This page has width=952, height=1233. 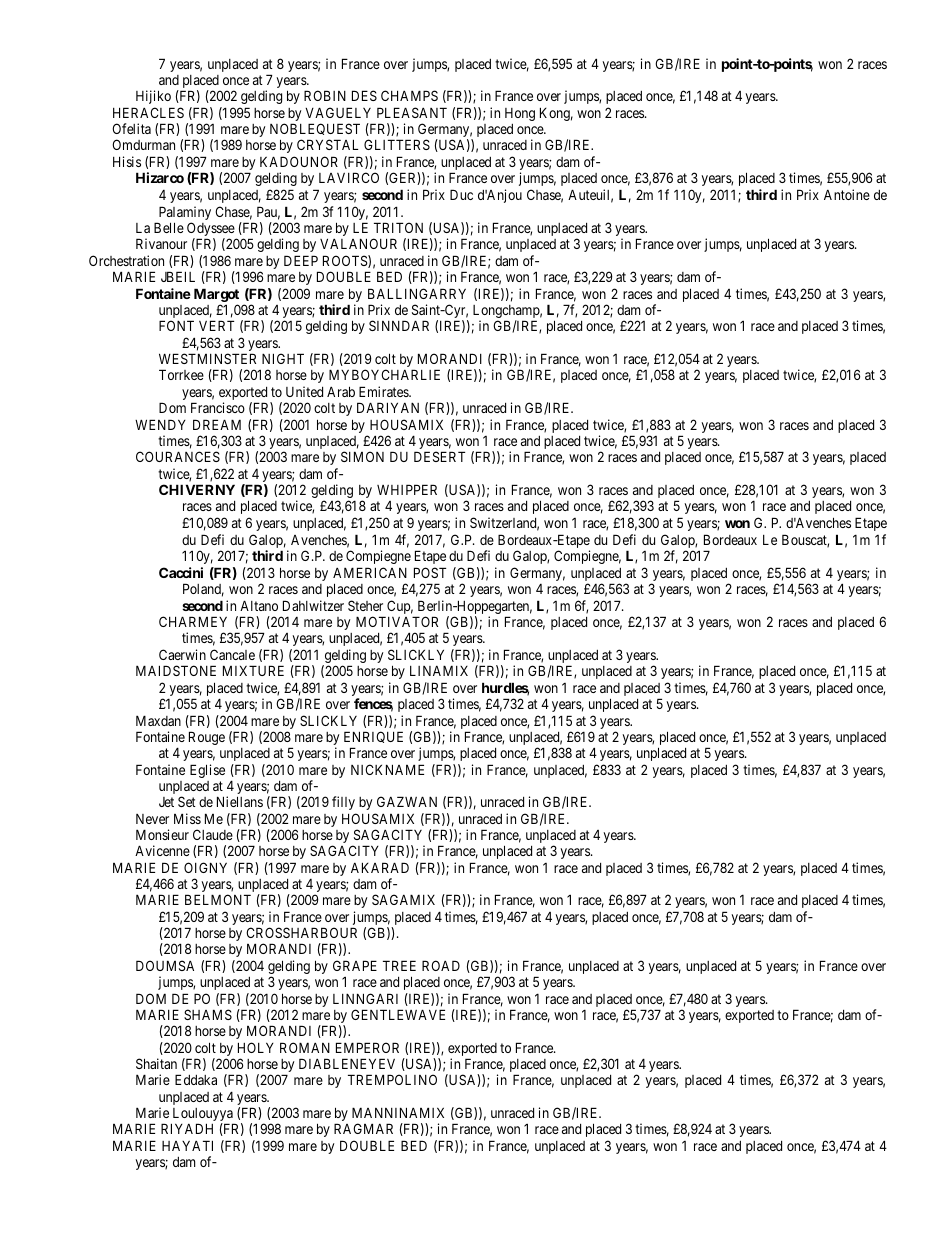 What do you see at coordinates (187, 1128) in the page?
I see `RIYADH` at bounding box center [187, 1128].
